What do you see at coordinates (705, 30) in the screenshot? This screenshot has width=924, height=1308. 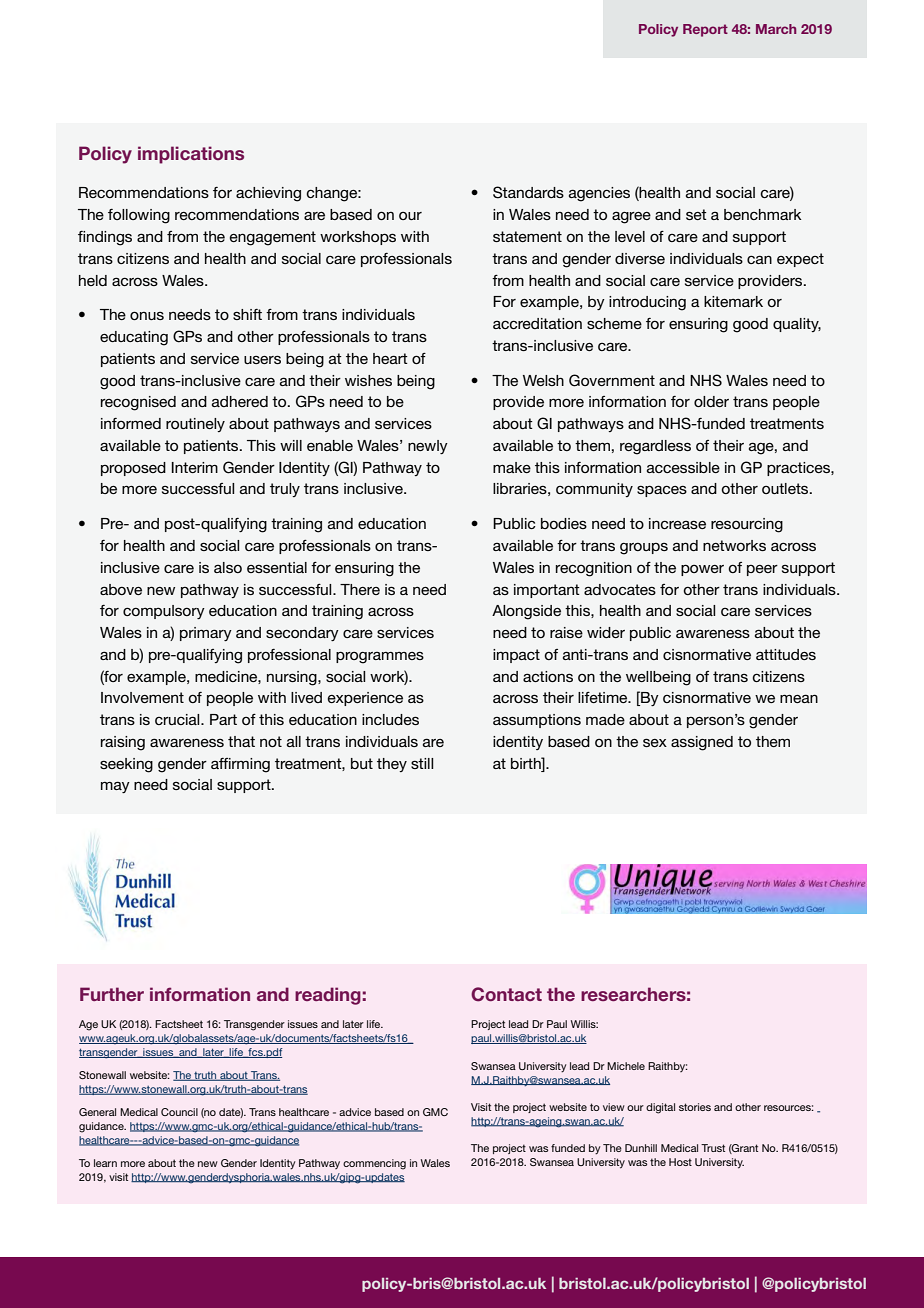 I see `Report` at bounding box center [705, 30].
